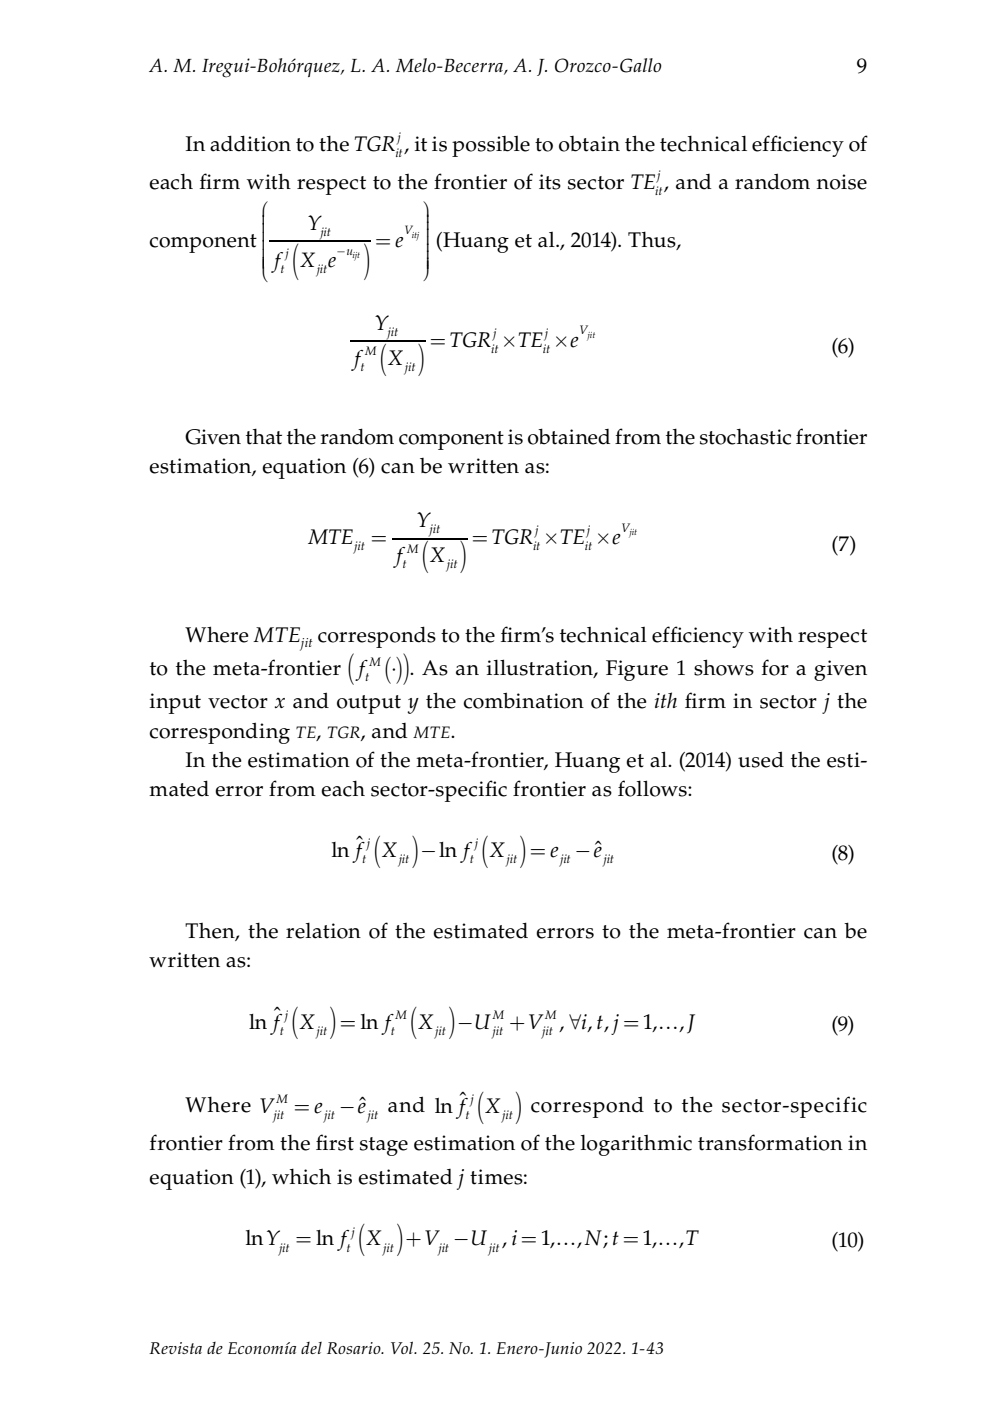  Describe the element at coordinates (842, 182) in the screenshot. I see `noise` at that location.
